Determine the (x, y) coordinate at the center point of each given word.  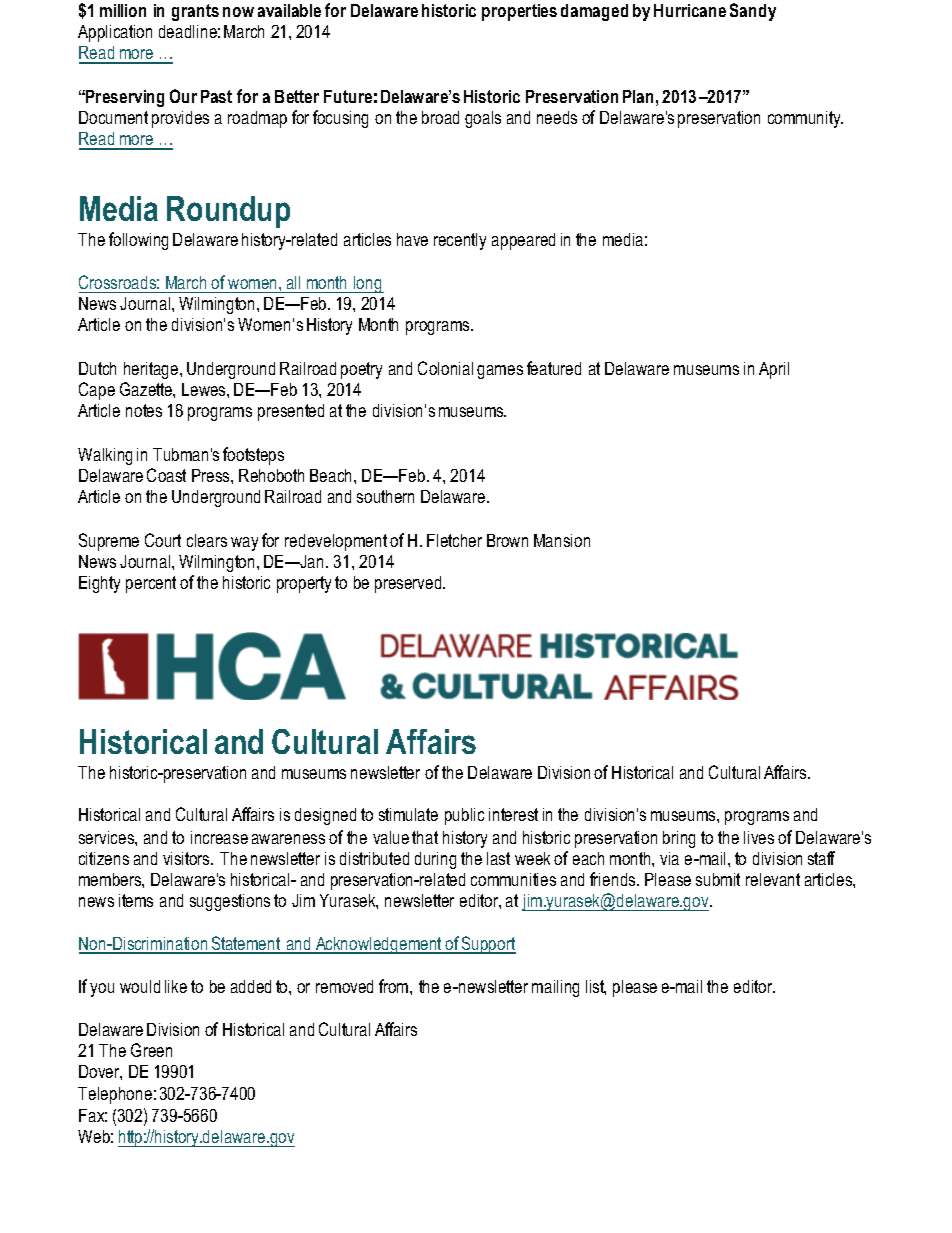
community (805, 119)
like (176, 986)
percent (151, 584)
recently (460, 241)
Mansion (562, 540)
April (774, 370)
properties (519, 12)
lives (759, 837)
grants (195, 12)
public (464, 816)
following (138, 241)
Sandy (753, 12)
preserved (409, 584)
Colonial (445, 368)
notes (144, 410)
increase (219, 837)
